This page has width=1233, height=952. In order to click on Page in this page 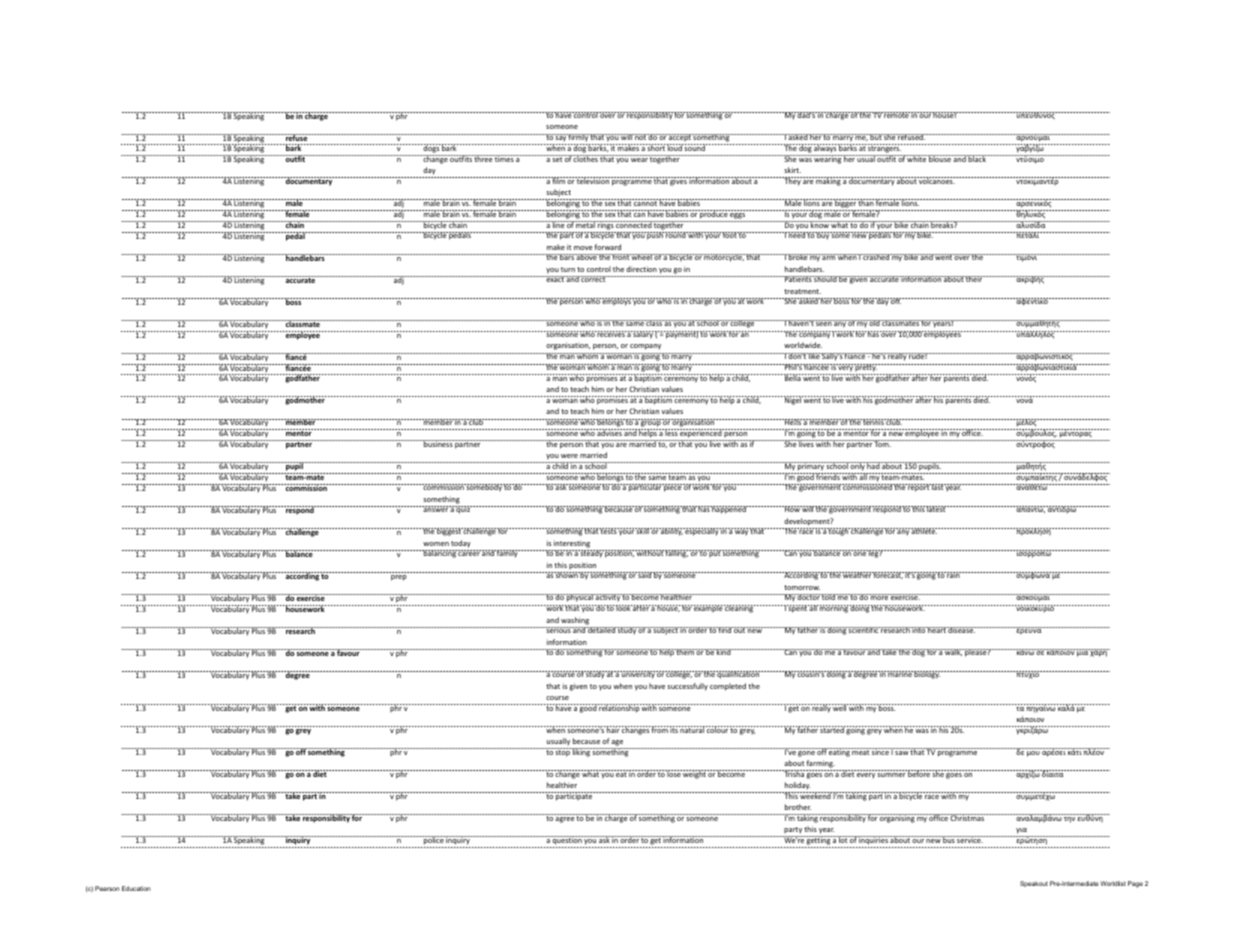, I will do `click(1135, 884)`.
